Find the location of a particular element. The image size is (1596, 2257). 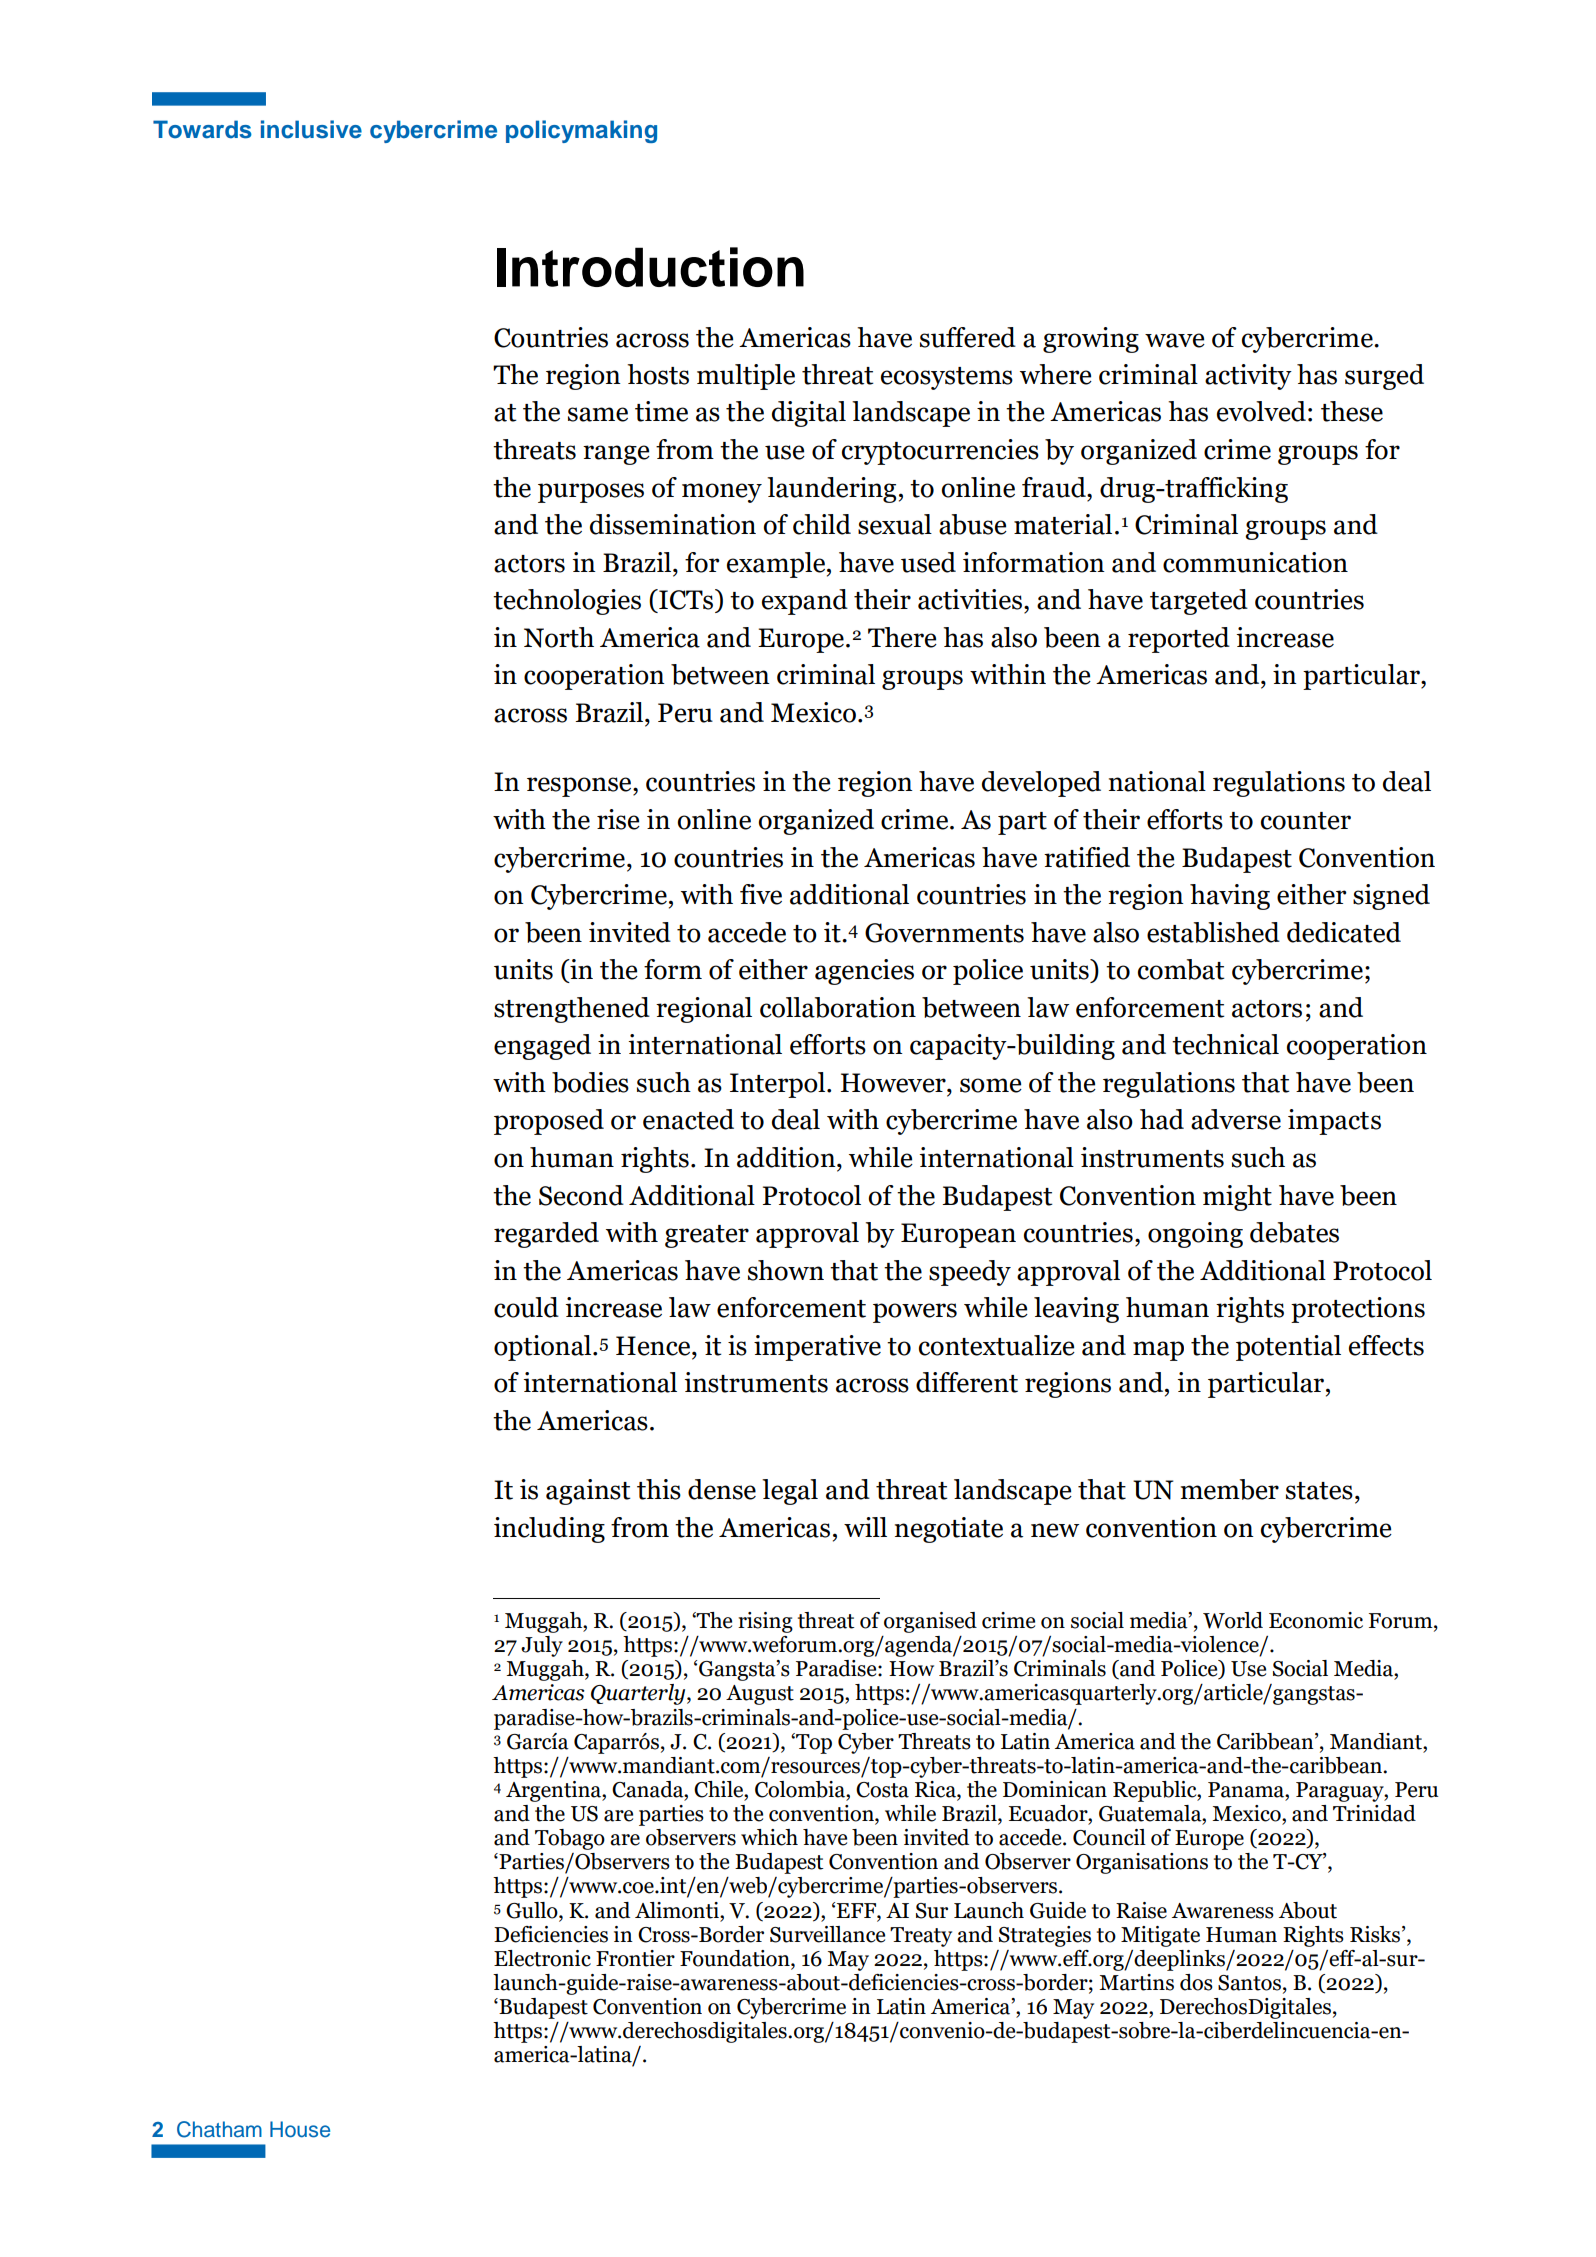

House is located at coordinates (300, 2129).
